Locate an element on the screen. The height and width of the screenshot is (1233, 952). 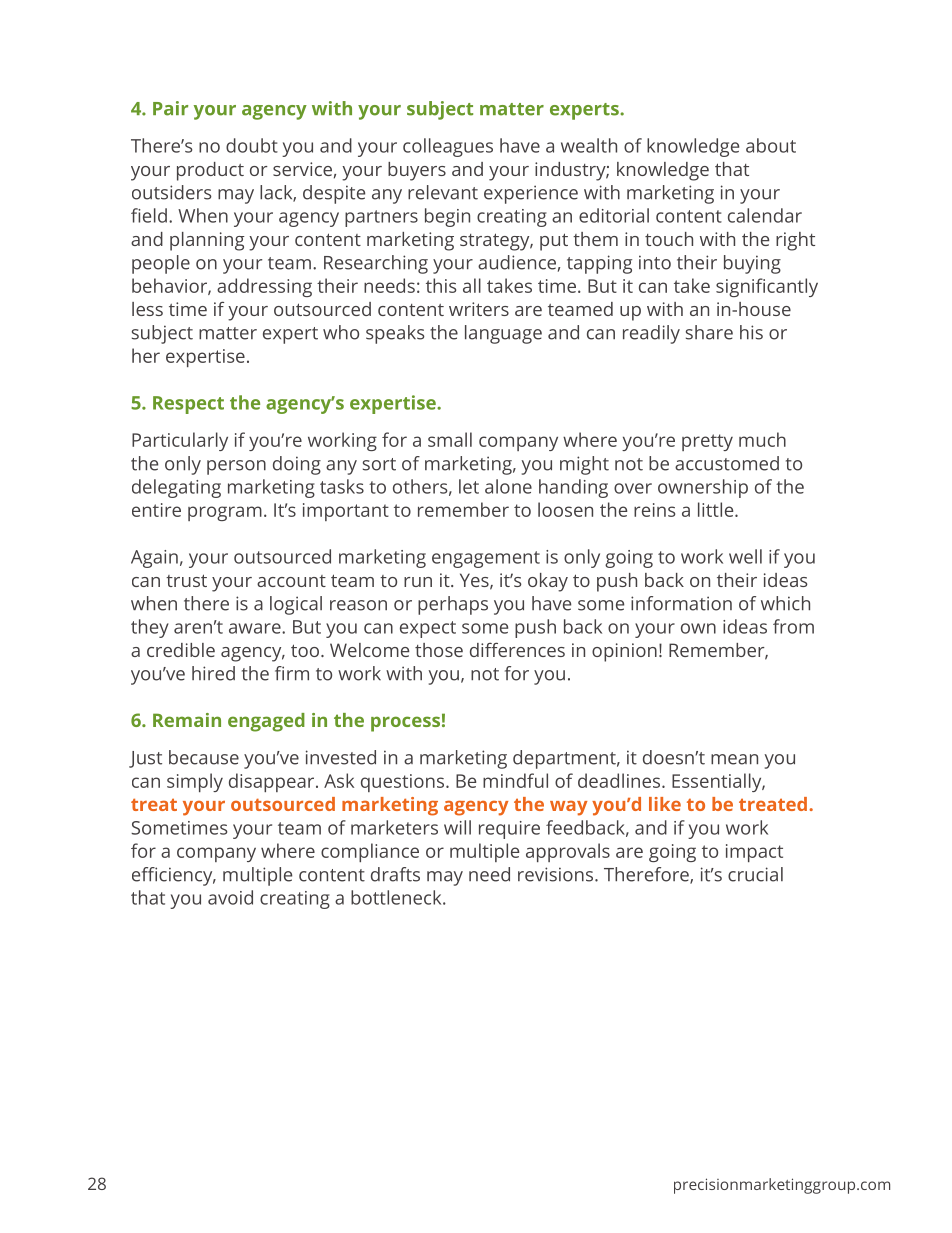
pretty is located at coordinates (707, 442).
